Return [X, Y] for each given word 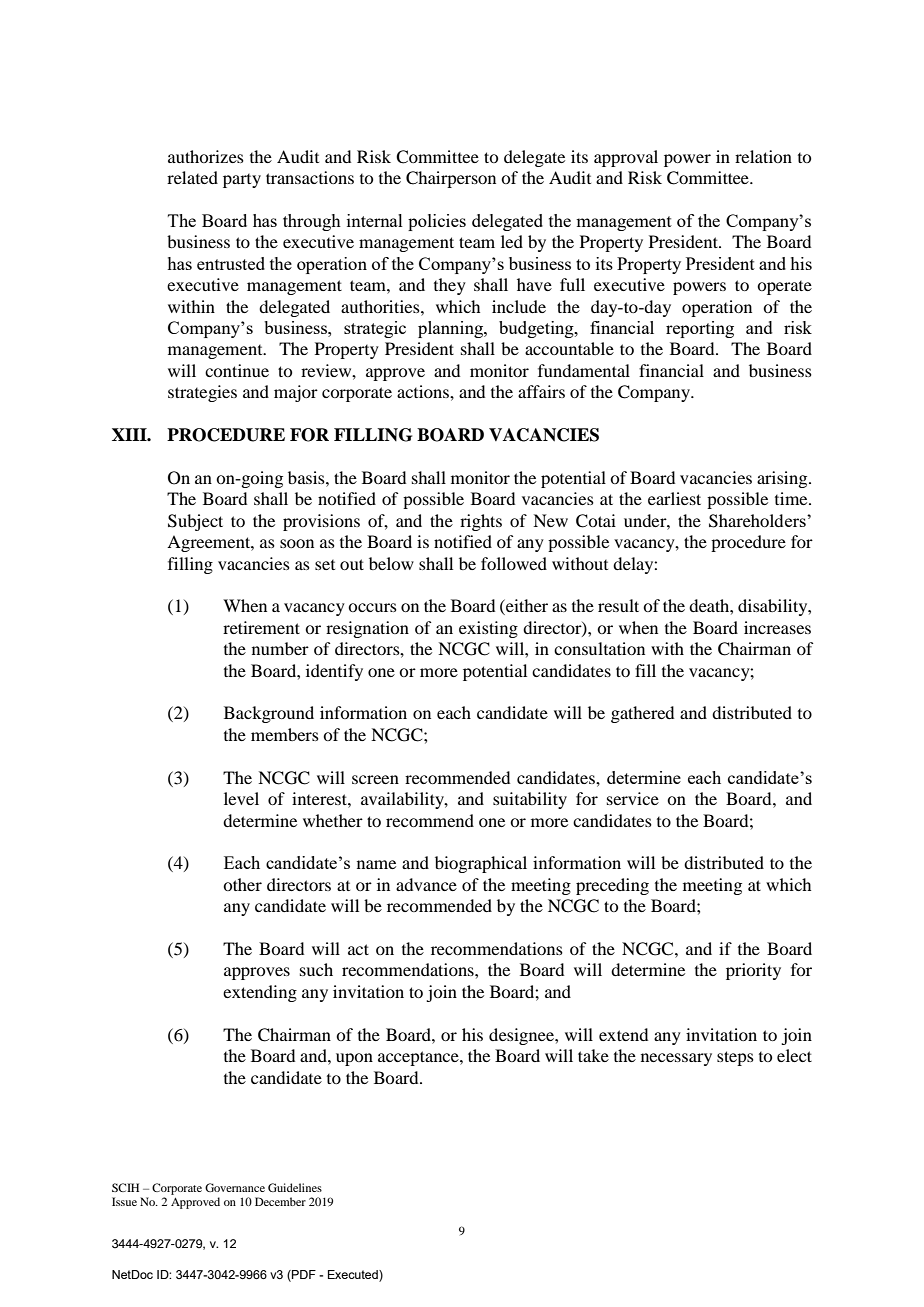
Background [269, 714]
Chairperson [451, 179]
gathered [642, 714]
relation [763, 156]
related [192, 177]
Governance [235, 1187]
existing [488, 629]
